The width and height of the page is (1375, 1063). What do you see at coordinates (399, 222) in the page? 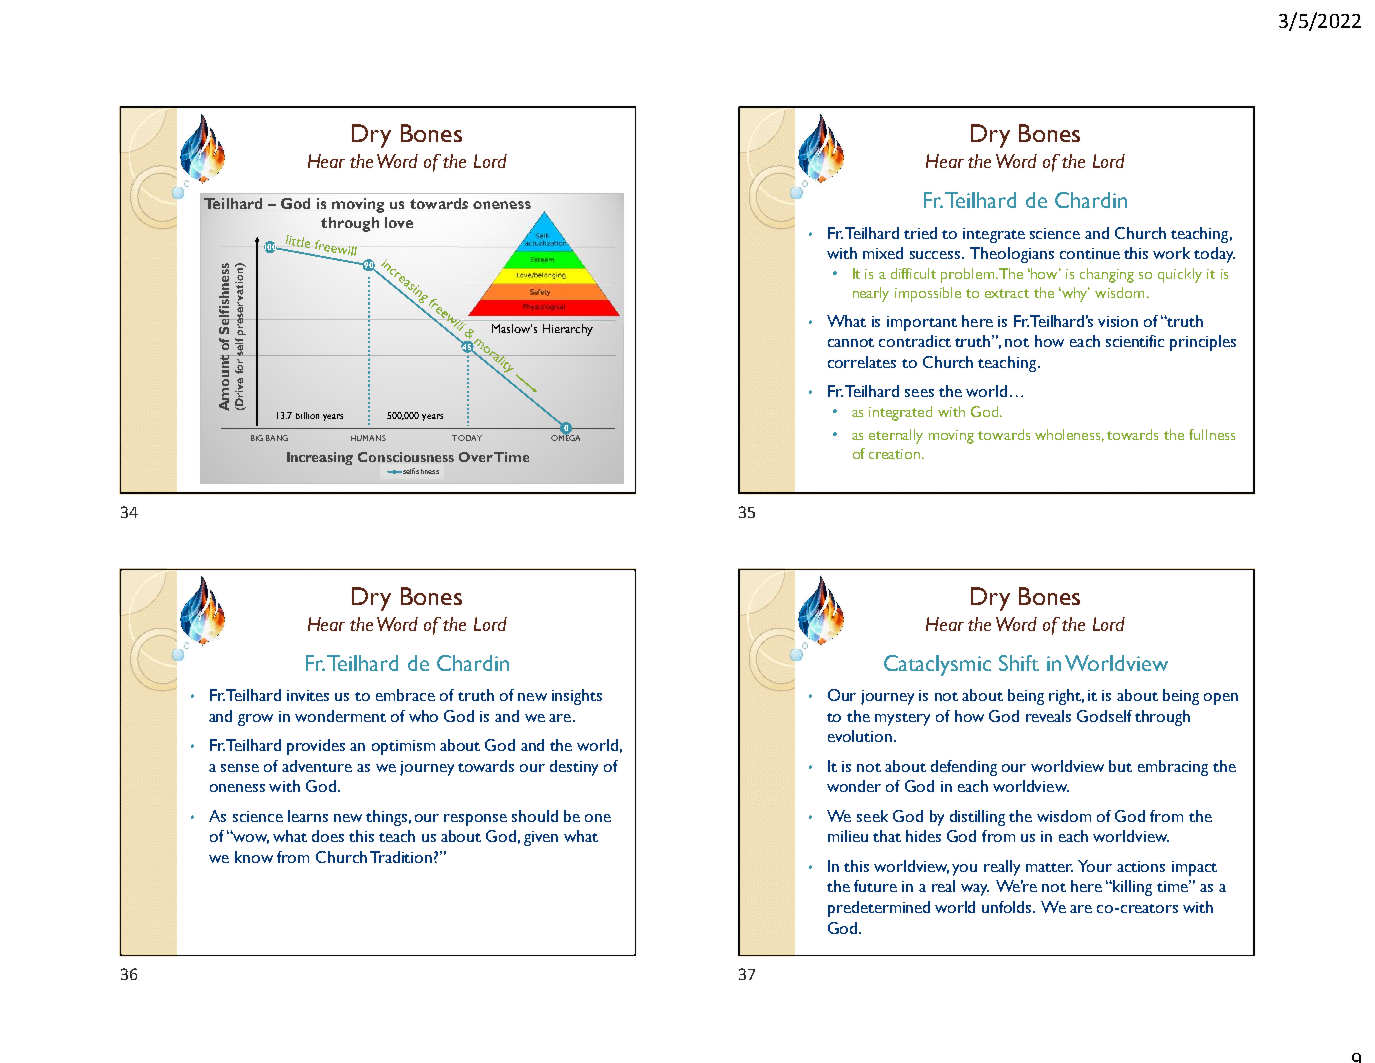
I see `love` at bounding box center [399, 222].
